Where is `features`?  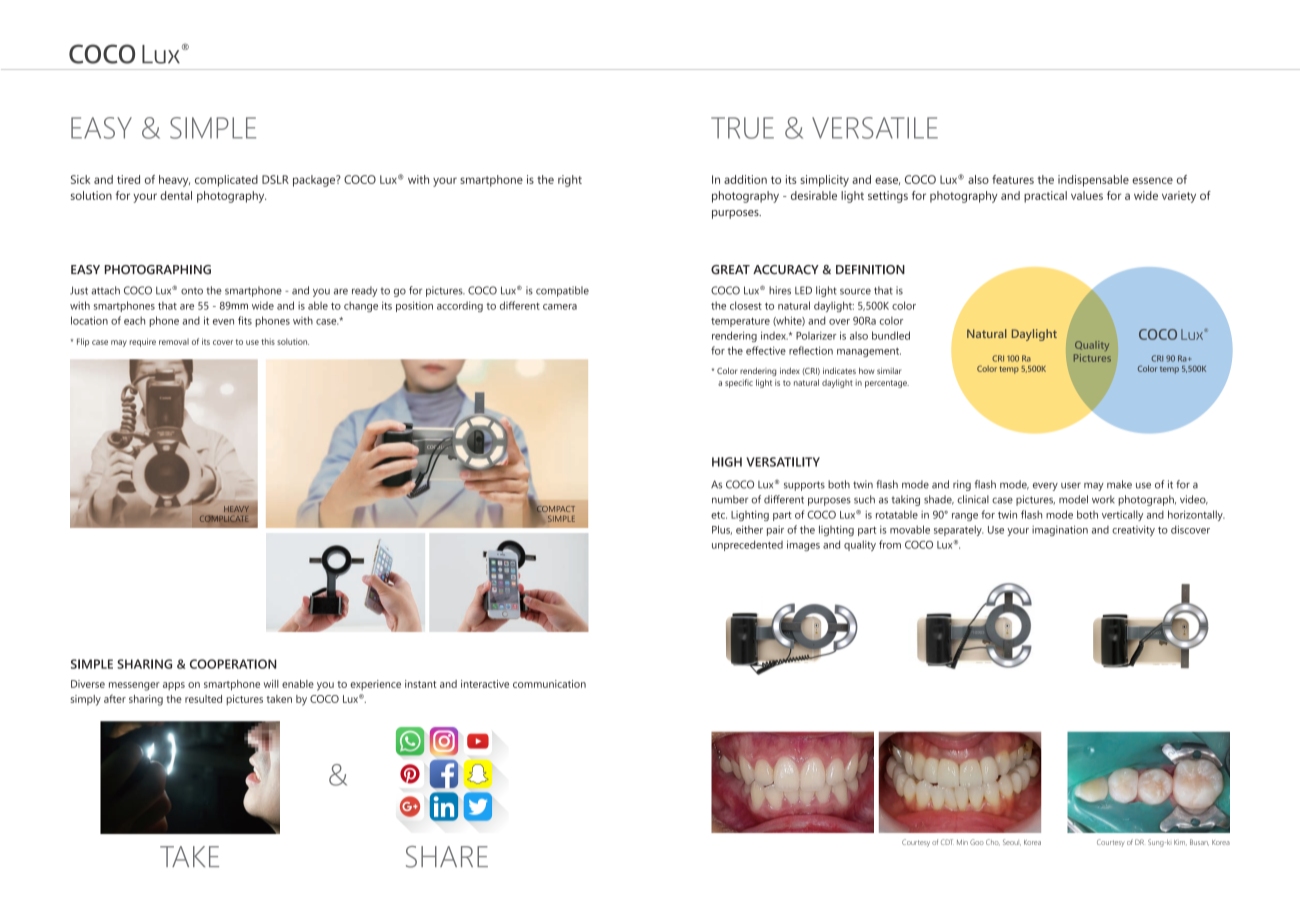
features is located at coordinates (1013, 179).
